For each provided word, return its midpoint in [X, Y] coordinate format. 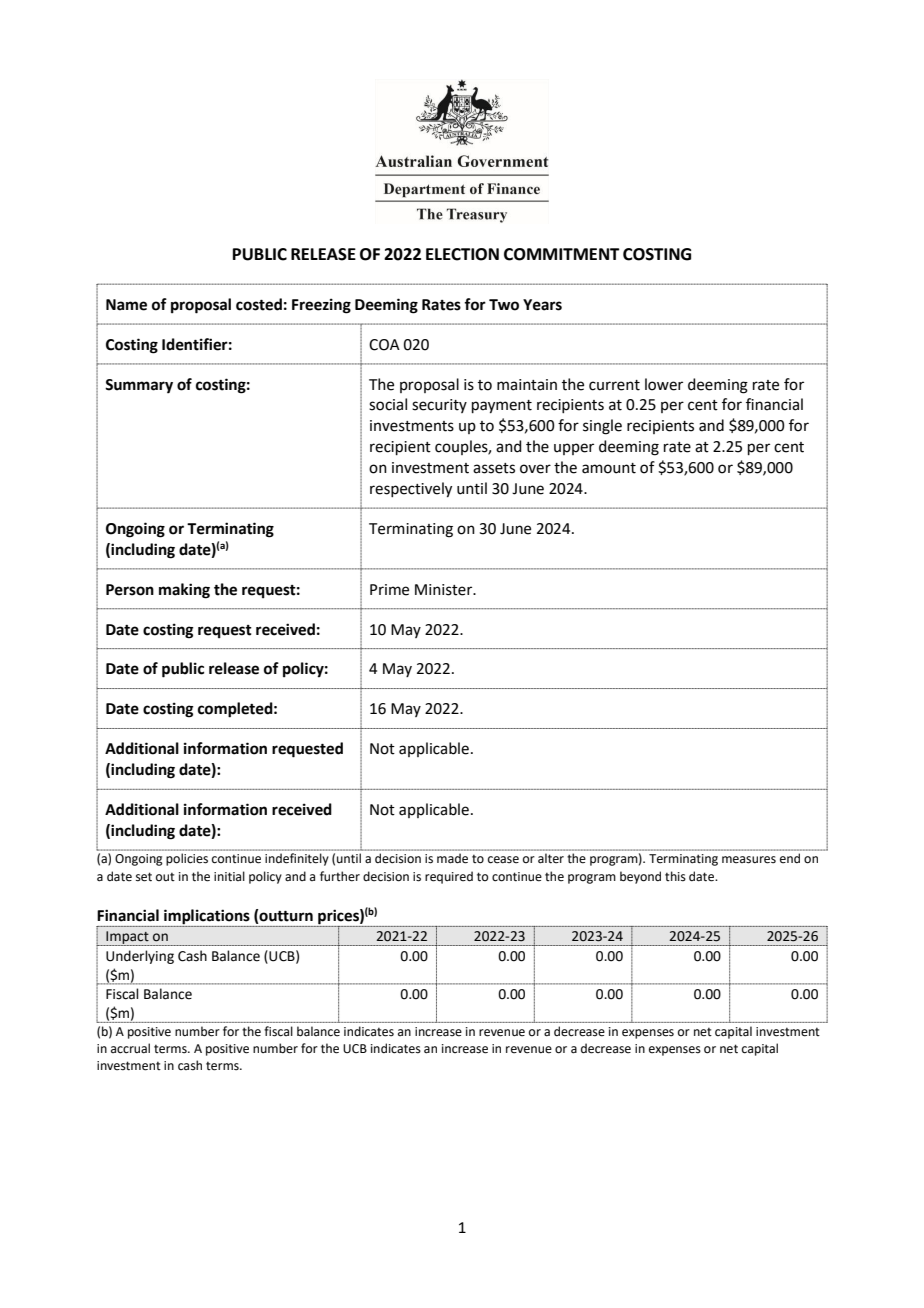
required [449, 877]
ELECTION [462, 254]
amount [609, 468]
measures [749, 860]
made [452, 858]
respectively [411, 490]
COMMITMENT [562, 254]
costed [259, 304]
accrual [130, 1048]
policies [187, 859]
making [184, 591]
